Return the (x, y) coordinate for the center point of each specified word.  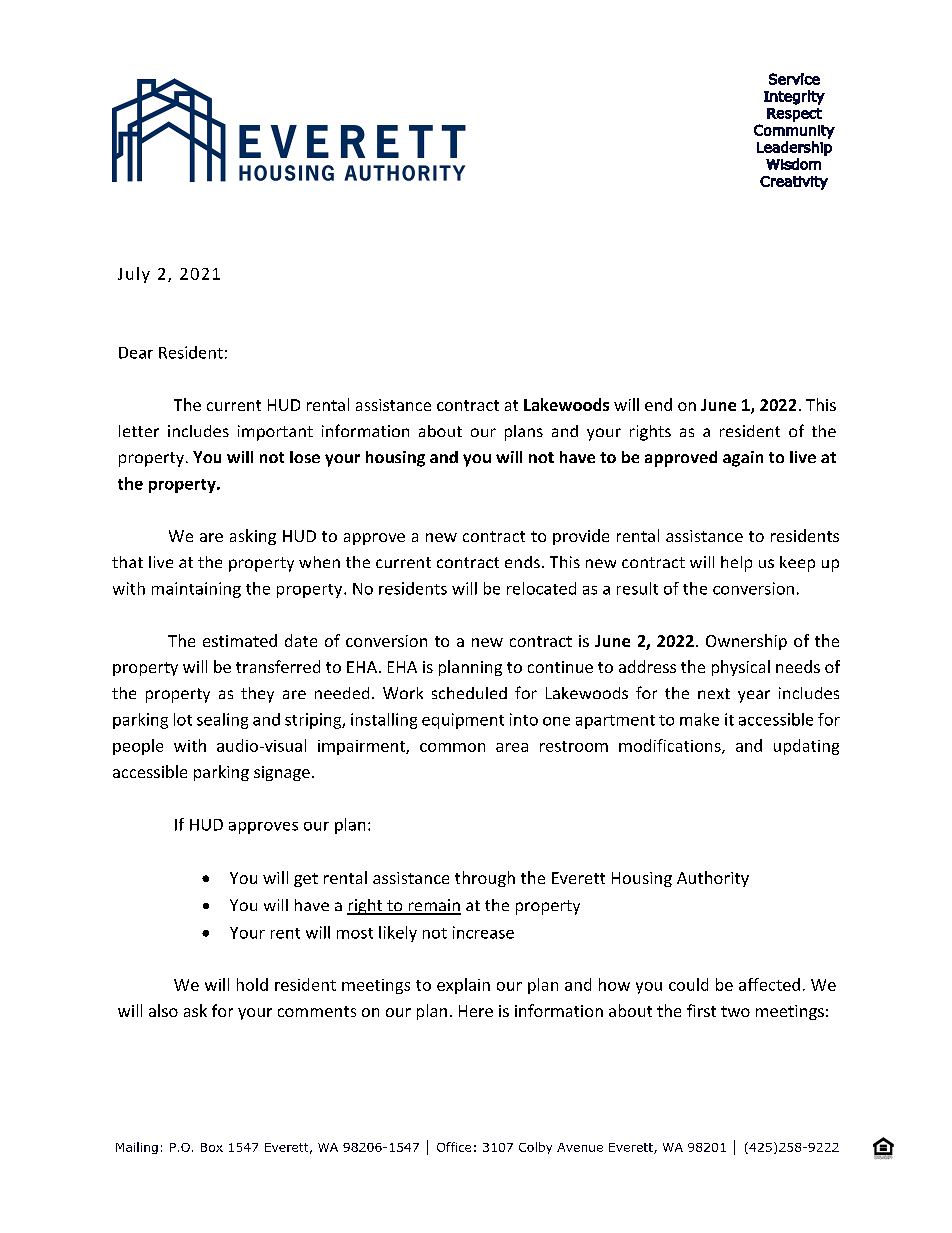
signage (282, 773)
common (452, 747)
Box (212, 1147)
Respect (794, 115)
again (743, 459)
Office (454, 1147)
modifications (671, 746)
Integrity (794, 97)
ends (522, 562)
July (134, 275)
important (275, 433)
